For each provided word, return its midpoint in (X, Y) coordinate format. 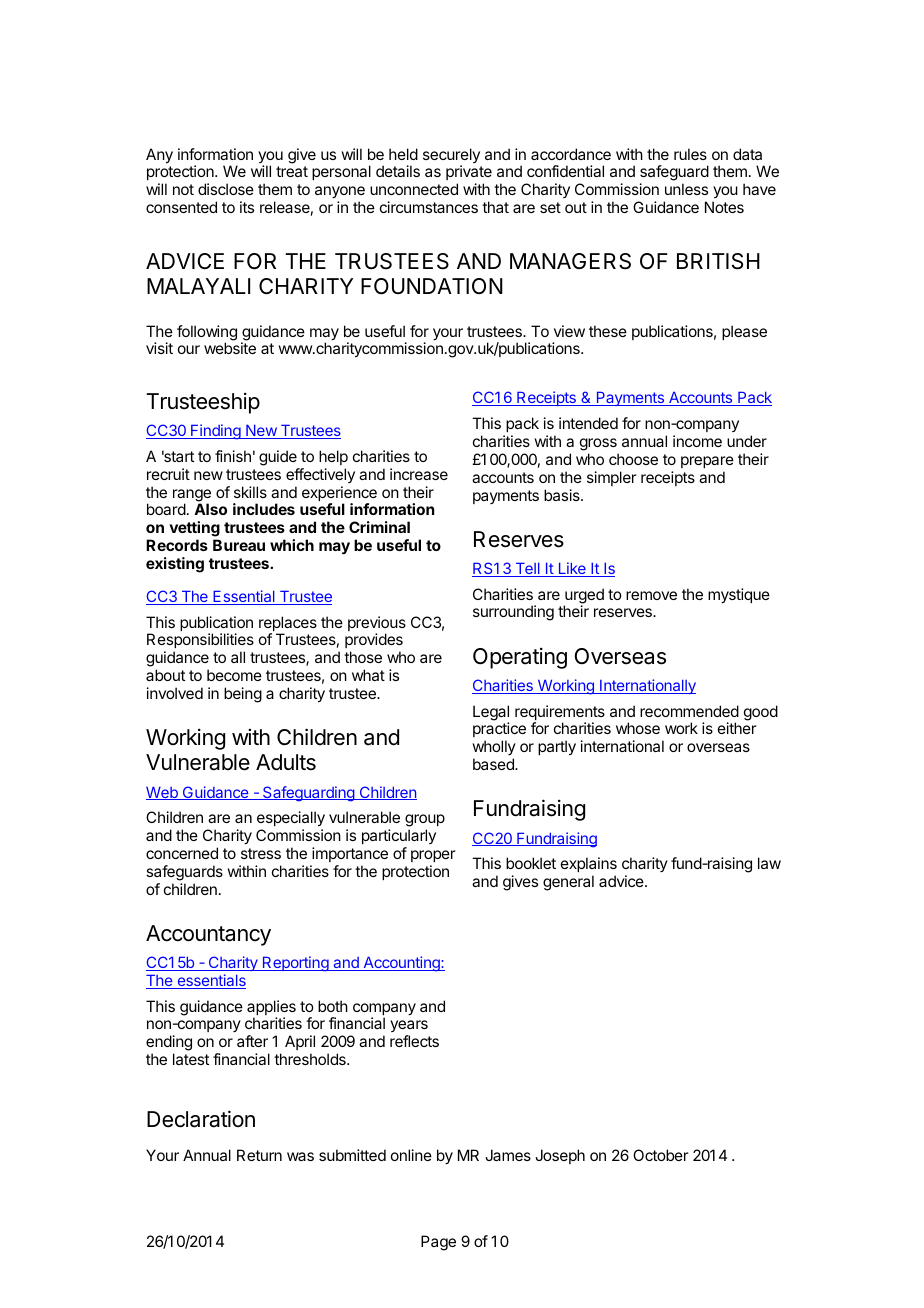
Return (259, 1155)
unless (686, 189)
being (243, 695)
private (469, 174)
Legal (491, 714)
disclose (226, 189)
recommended (689, 711)
